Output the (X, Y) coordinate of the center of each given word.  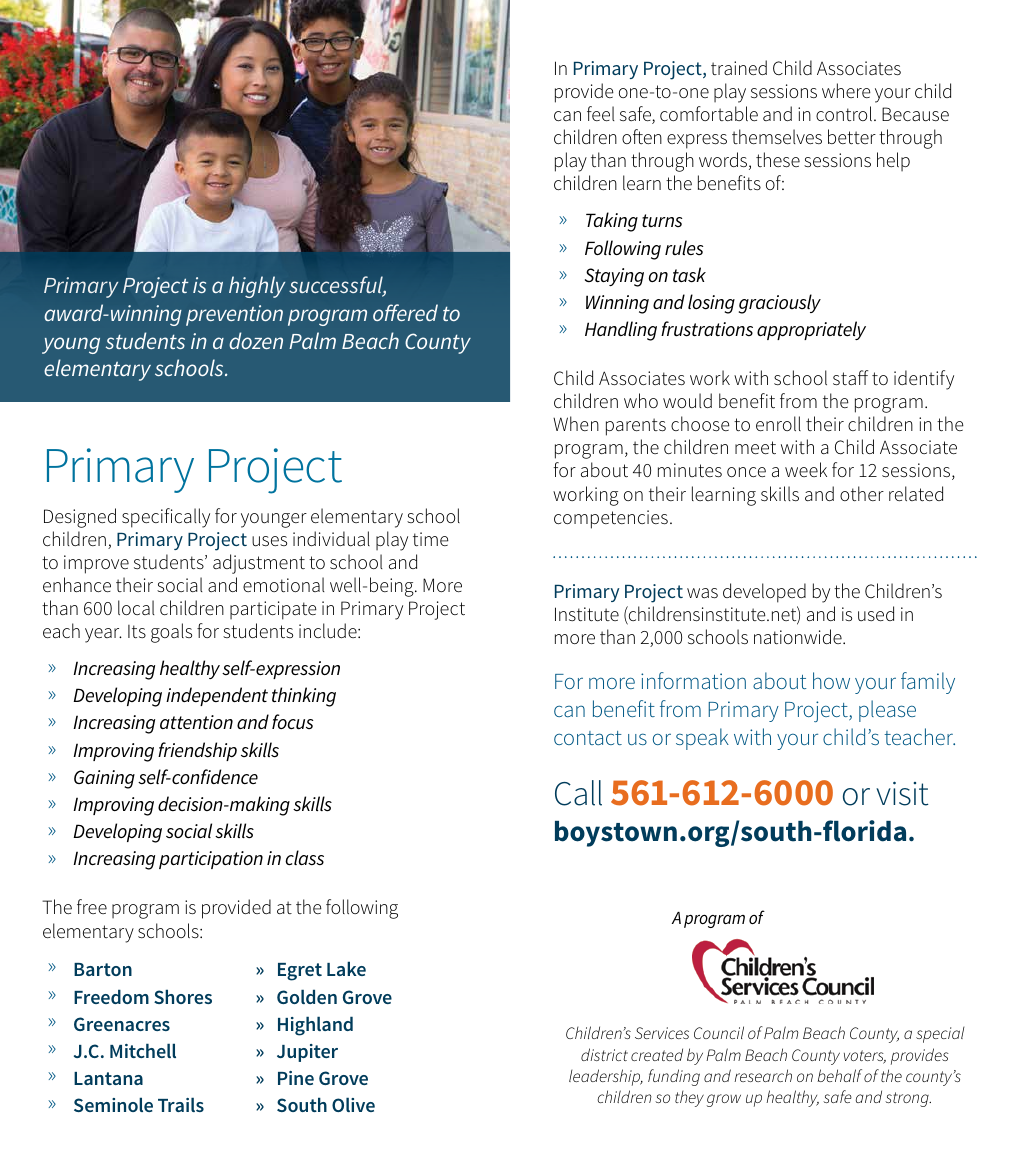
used (876, 613)
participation (211, 860)
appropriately (811, 330)
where (846, 90)
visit (902, 793)
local (136, 607)
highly (257, 287)
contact (588, 738)
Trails (181, 1104)
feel (601, 113)
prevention (234, 315)
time (431, 539)
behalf (839, 1075)
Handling (621, 331)
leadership (606, 1077)
